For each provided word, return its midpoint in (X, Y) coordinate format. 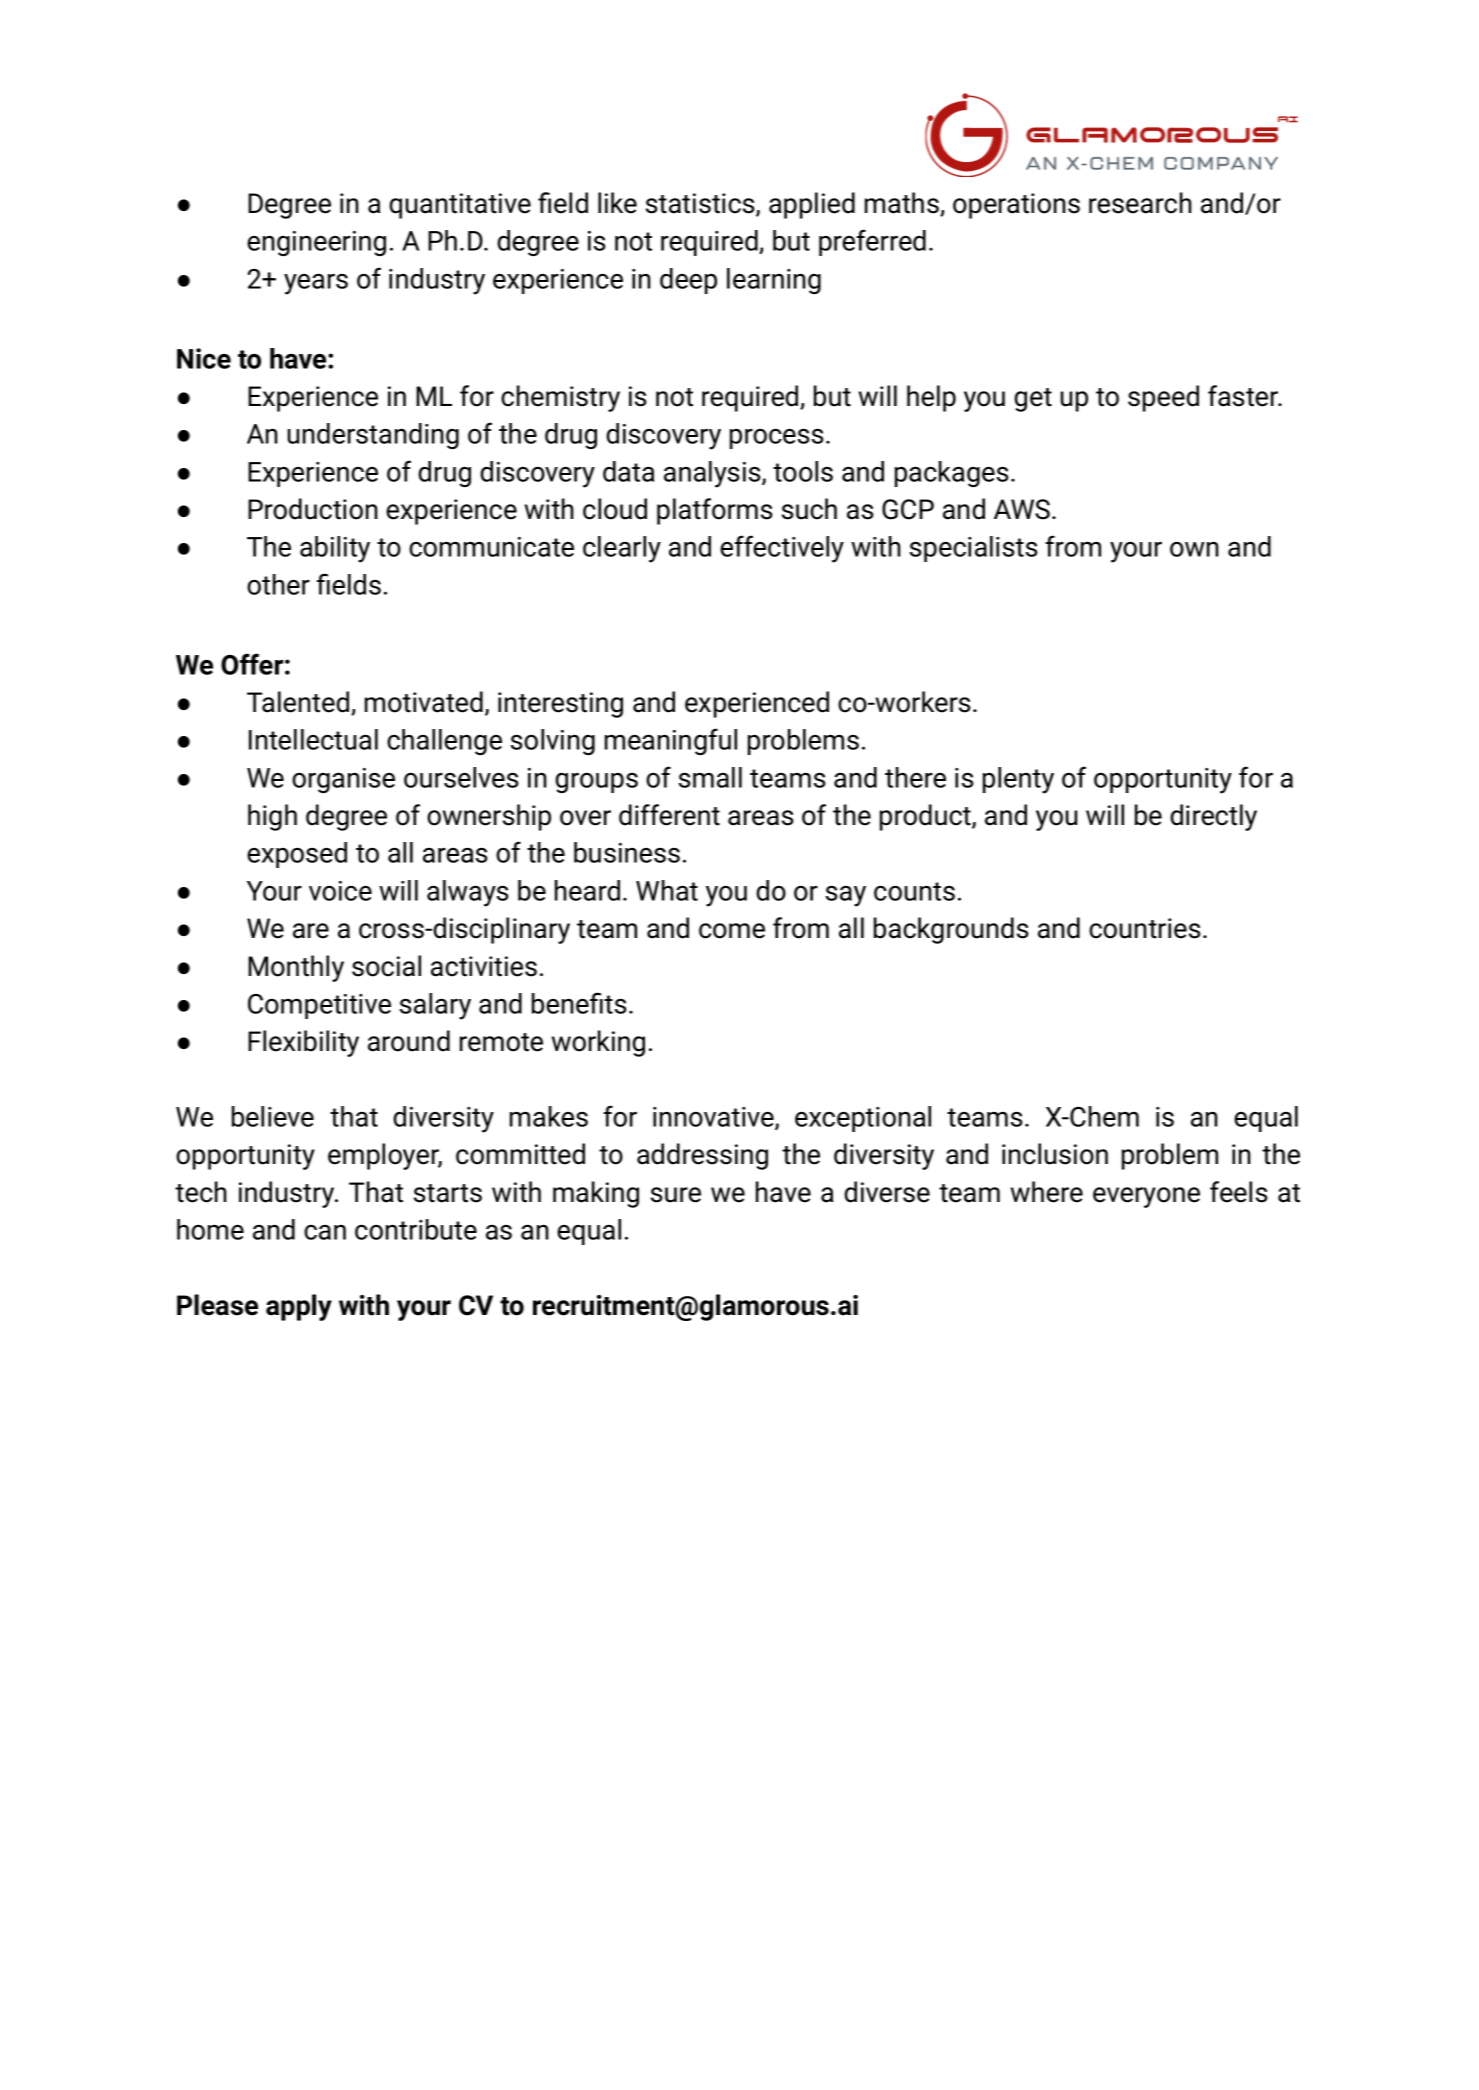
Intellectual (313, 739)
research (1140, 203)
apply (299, 1307)
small (710, 777)
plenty (1018, 780)
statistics (701, 204)
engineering (316, 243)
